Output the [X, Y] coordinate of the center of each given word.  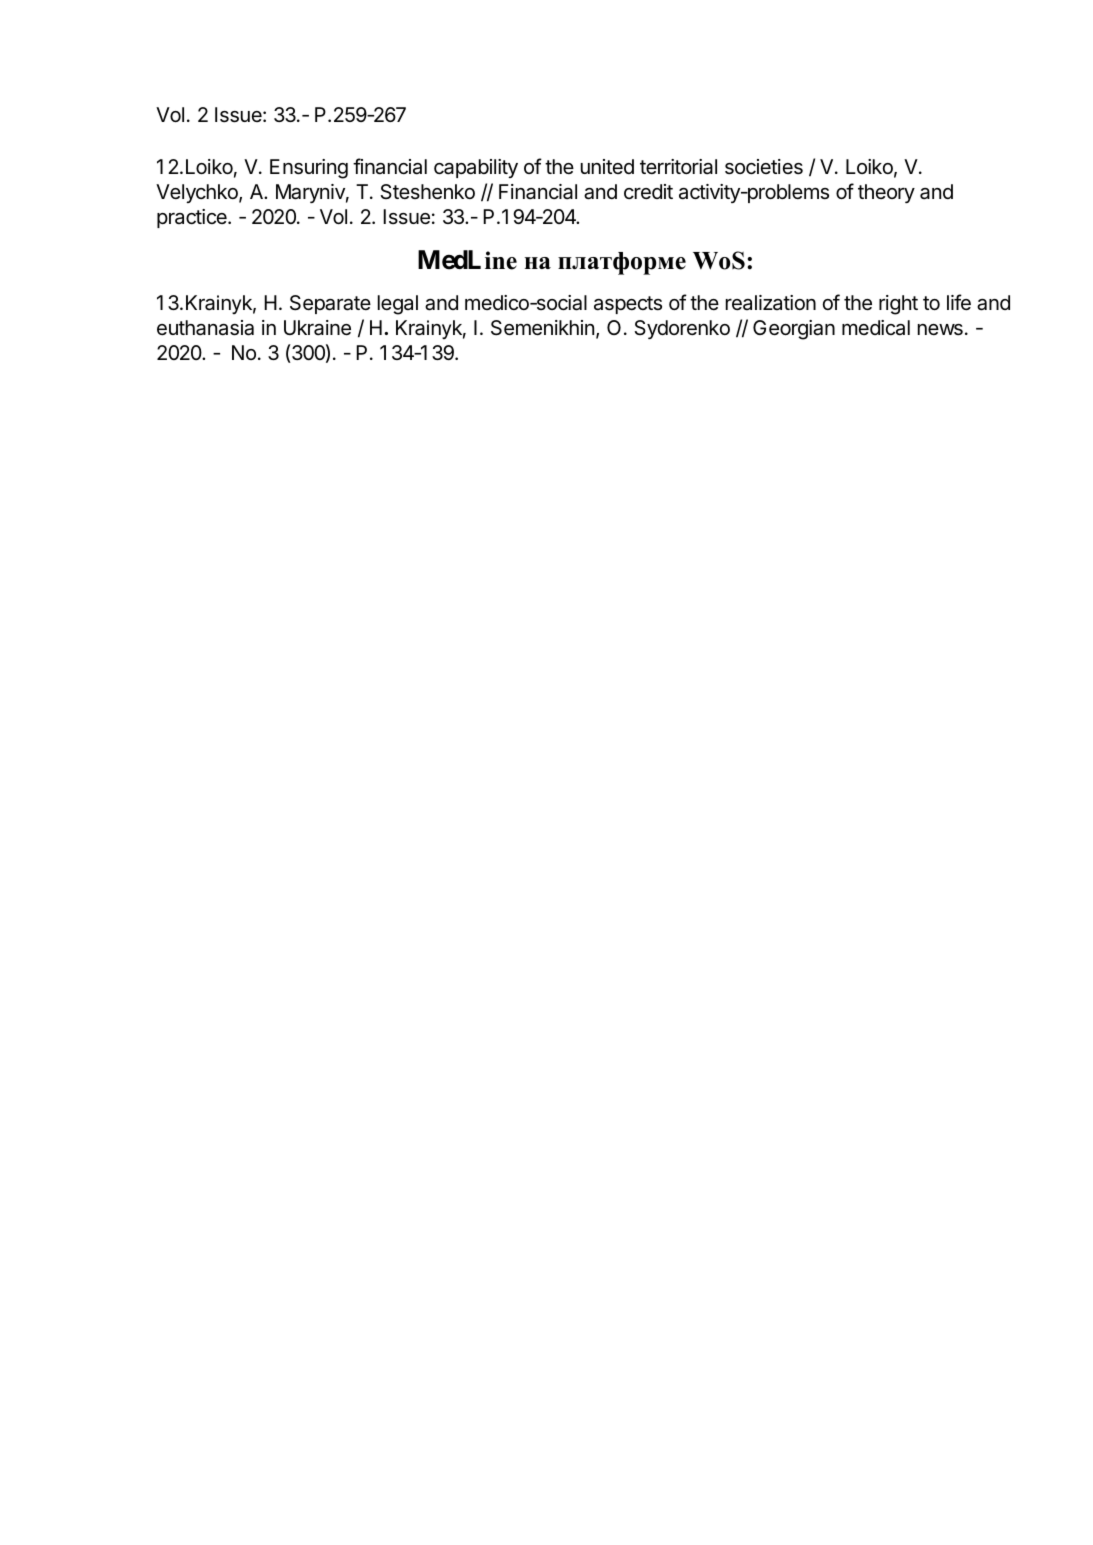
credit [648, 192]
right [898, 305]
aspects [628, 305]
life [959, 302]
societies [764, 167]
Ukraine [317, 328]
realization [771, 303]
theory [886, 193]
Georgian [794, 330]
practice [193, 218]
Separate [330, 304]
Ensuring [309, 169]
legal [398, 305]
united [607, 166]
